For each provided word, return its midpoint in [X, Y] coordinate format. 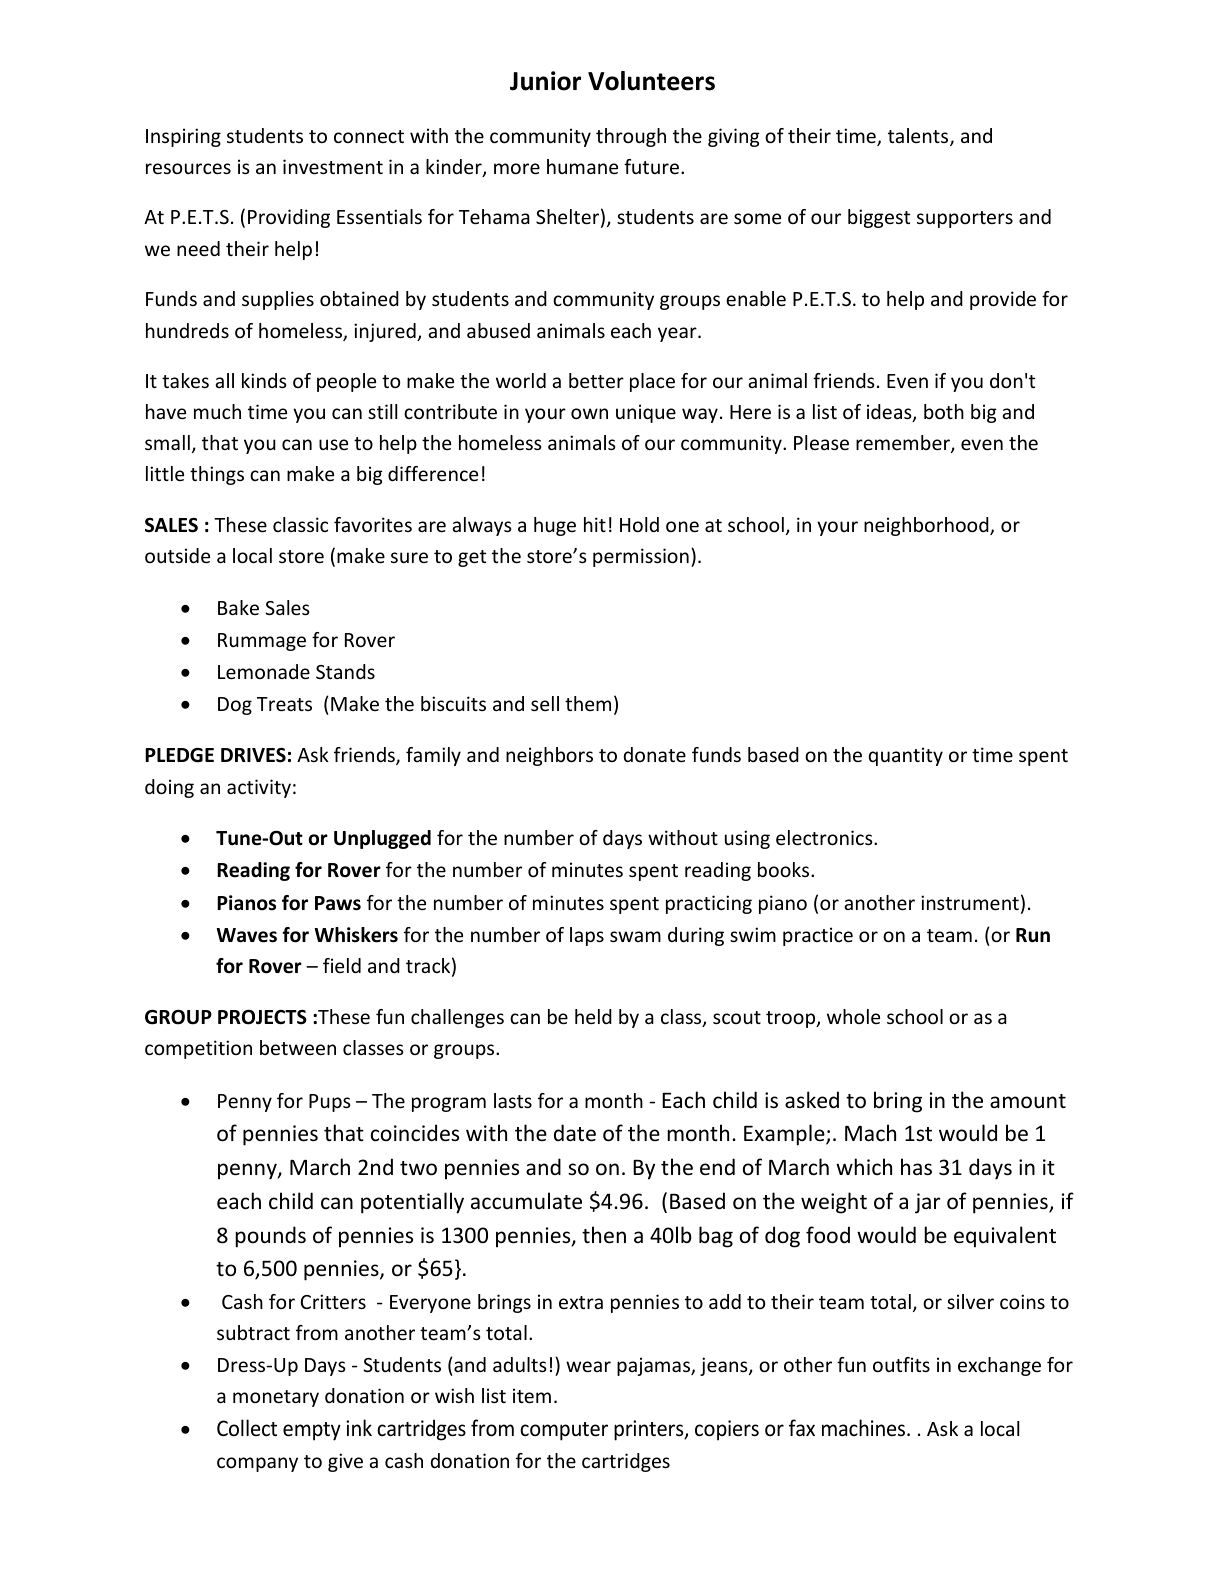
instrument [970, 902]
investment [333, 166]
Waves [246, 935]
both [944, 411]
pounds [270, 1237]
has [916, 1167]
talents [919, 137]
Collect [247, 1428]
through [631, 137]
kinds [264, 380]
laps [587, 936]
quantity [905, 756]
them [588, 703]
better [596, 380]
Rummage [262, 642]
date [575, 1133]
